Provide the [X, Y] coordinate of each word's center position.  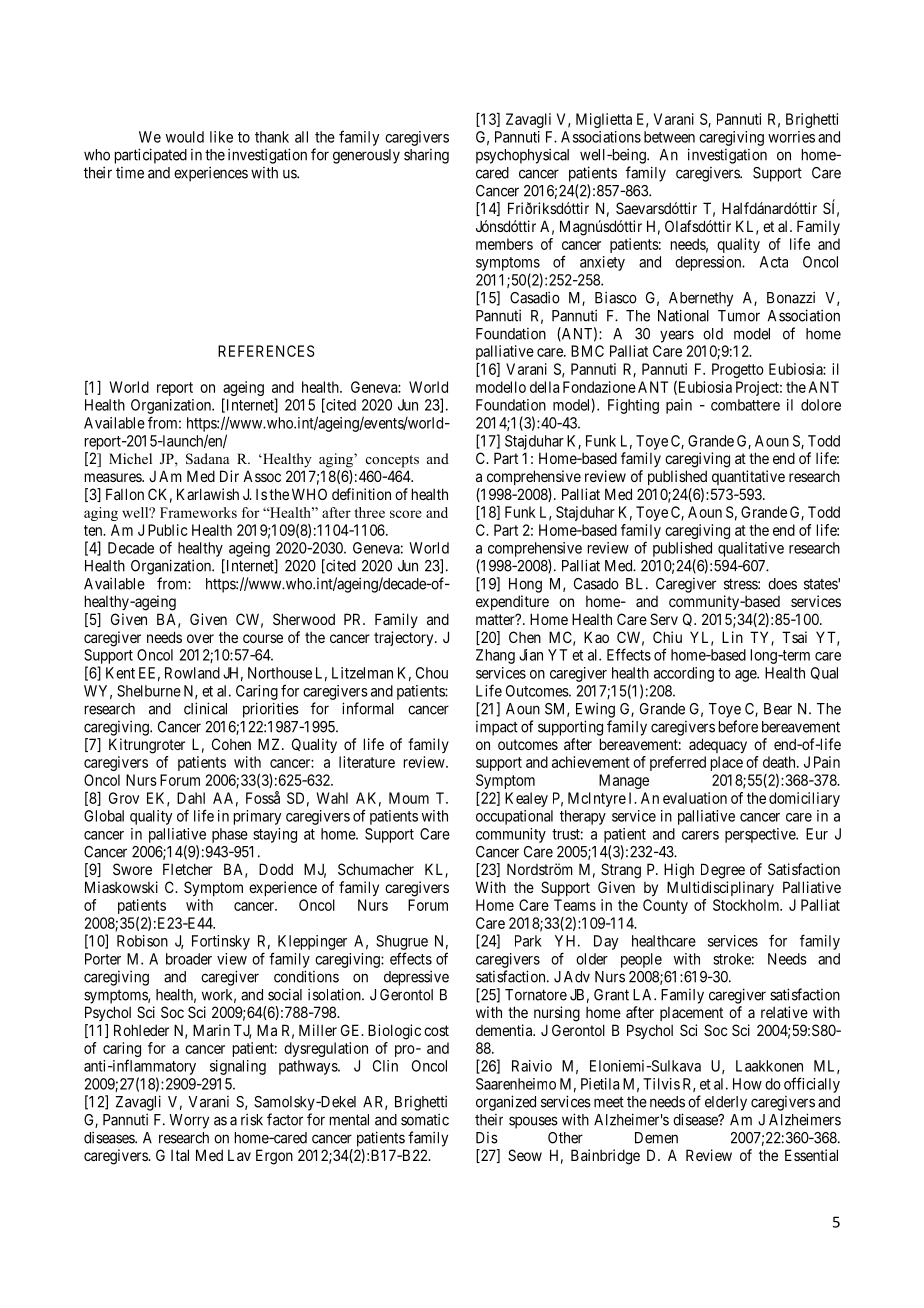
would [185, 137]
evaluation [695, 798]
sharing [426, 156]
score [406, 514]
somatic [425, 1119]
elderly [726, 1103]
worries [791, 137]
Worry [189, 1121]
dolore [821, 405]
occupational [514, 817]
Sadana [207, 459]
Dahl [191, 798]
